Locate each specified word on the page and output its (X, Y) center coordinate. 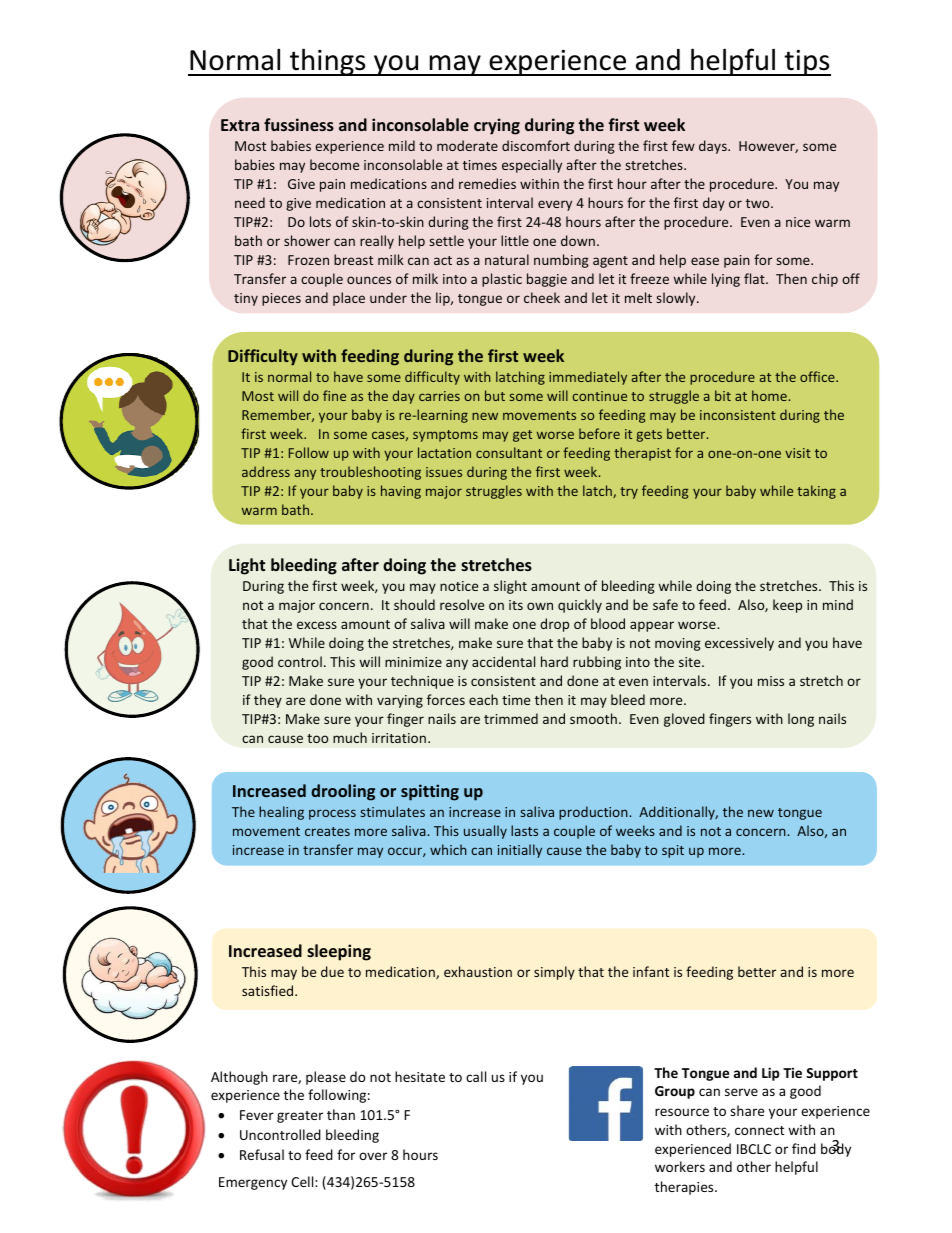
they (268, 701)
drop (554, 625)
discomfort (536, 145)
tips (806, 63)
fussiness (299, 124)
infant (651, 971)
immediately (588, 378)
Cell (303, 1181)
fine (334, 395)
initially (520, 851)
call (476, 1076)
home (770, 395)
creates (327, 831)
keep (787, 606)
